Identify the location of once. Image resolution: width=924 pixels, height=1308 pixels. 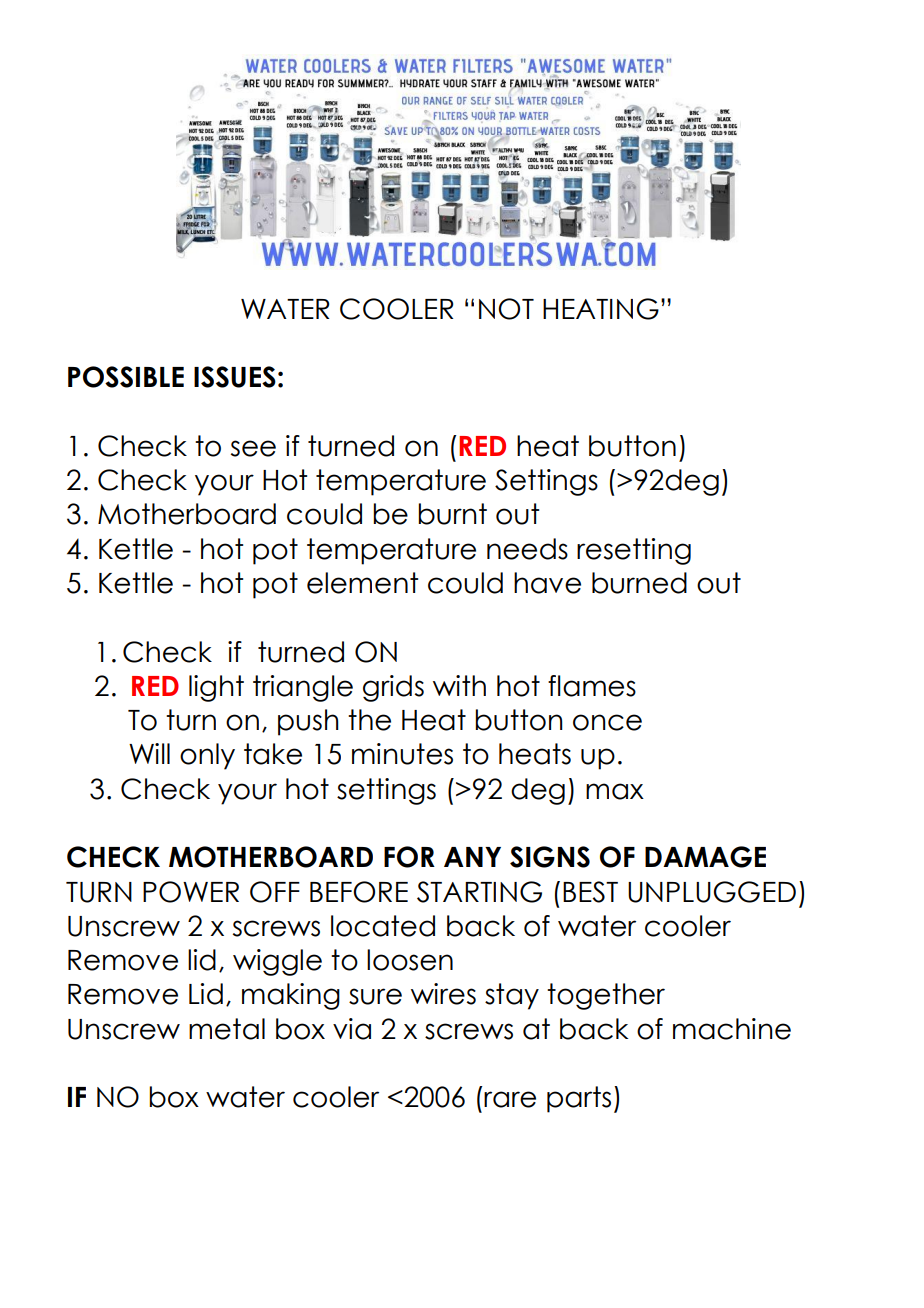
(607, 722).
